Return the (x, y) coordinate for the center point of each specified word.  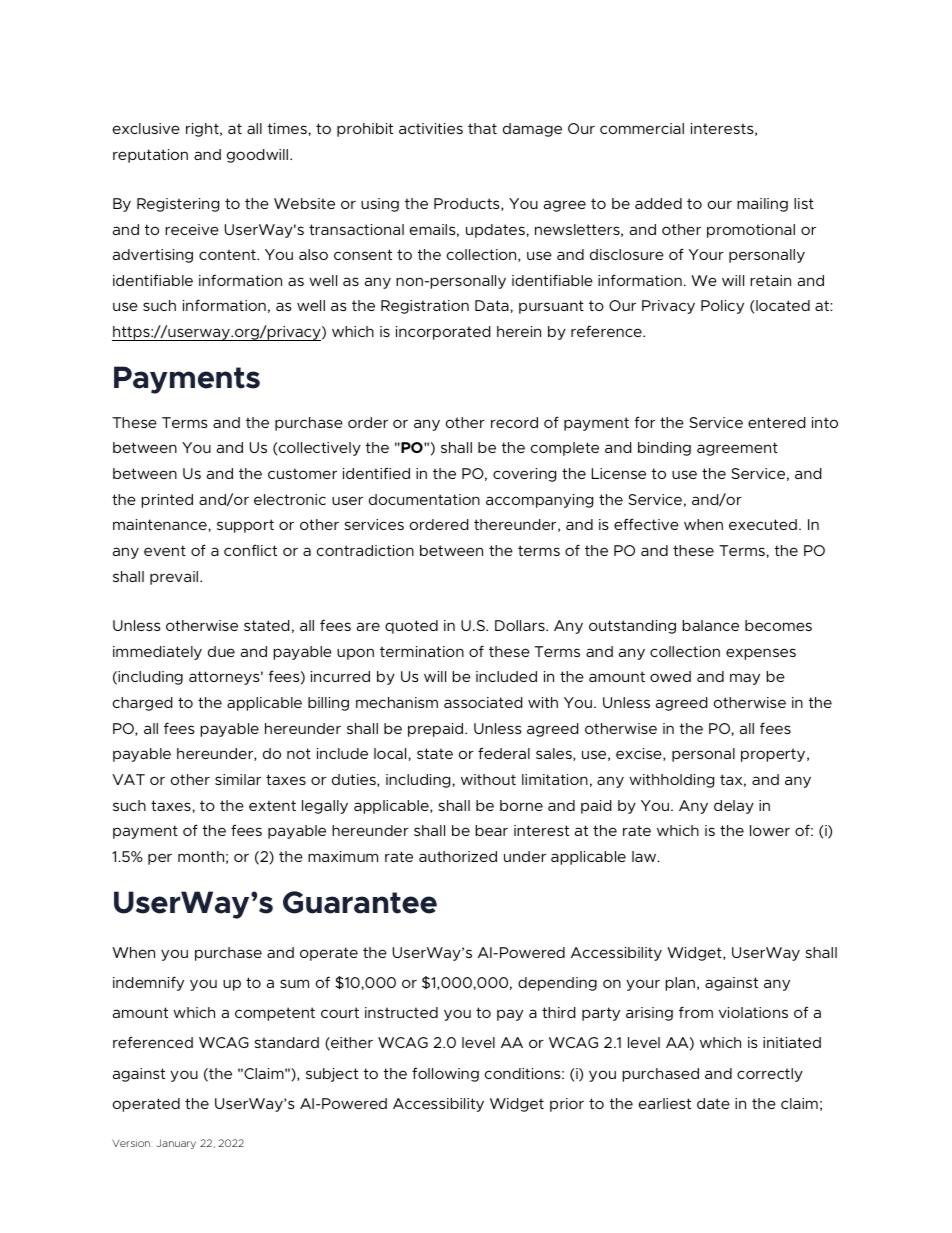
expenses (761, 654)
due (221, 651)
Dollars (521, 625)
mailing (762, 205)
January (176, 1144)
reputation (150, 156)
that (482, 128)
